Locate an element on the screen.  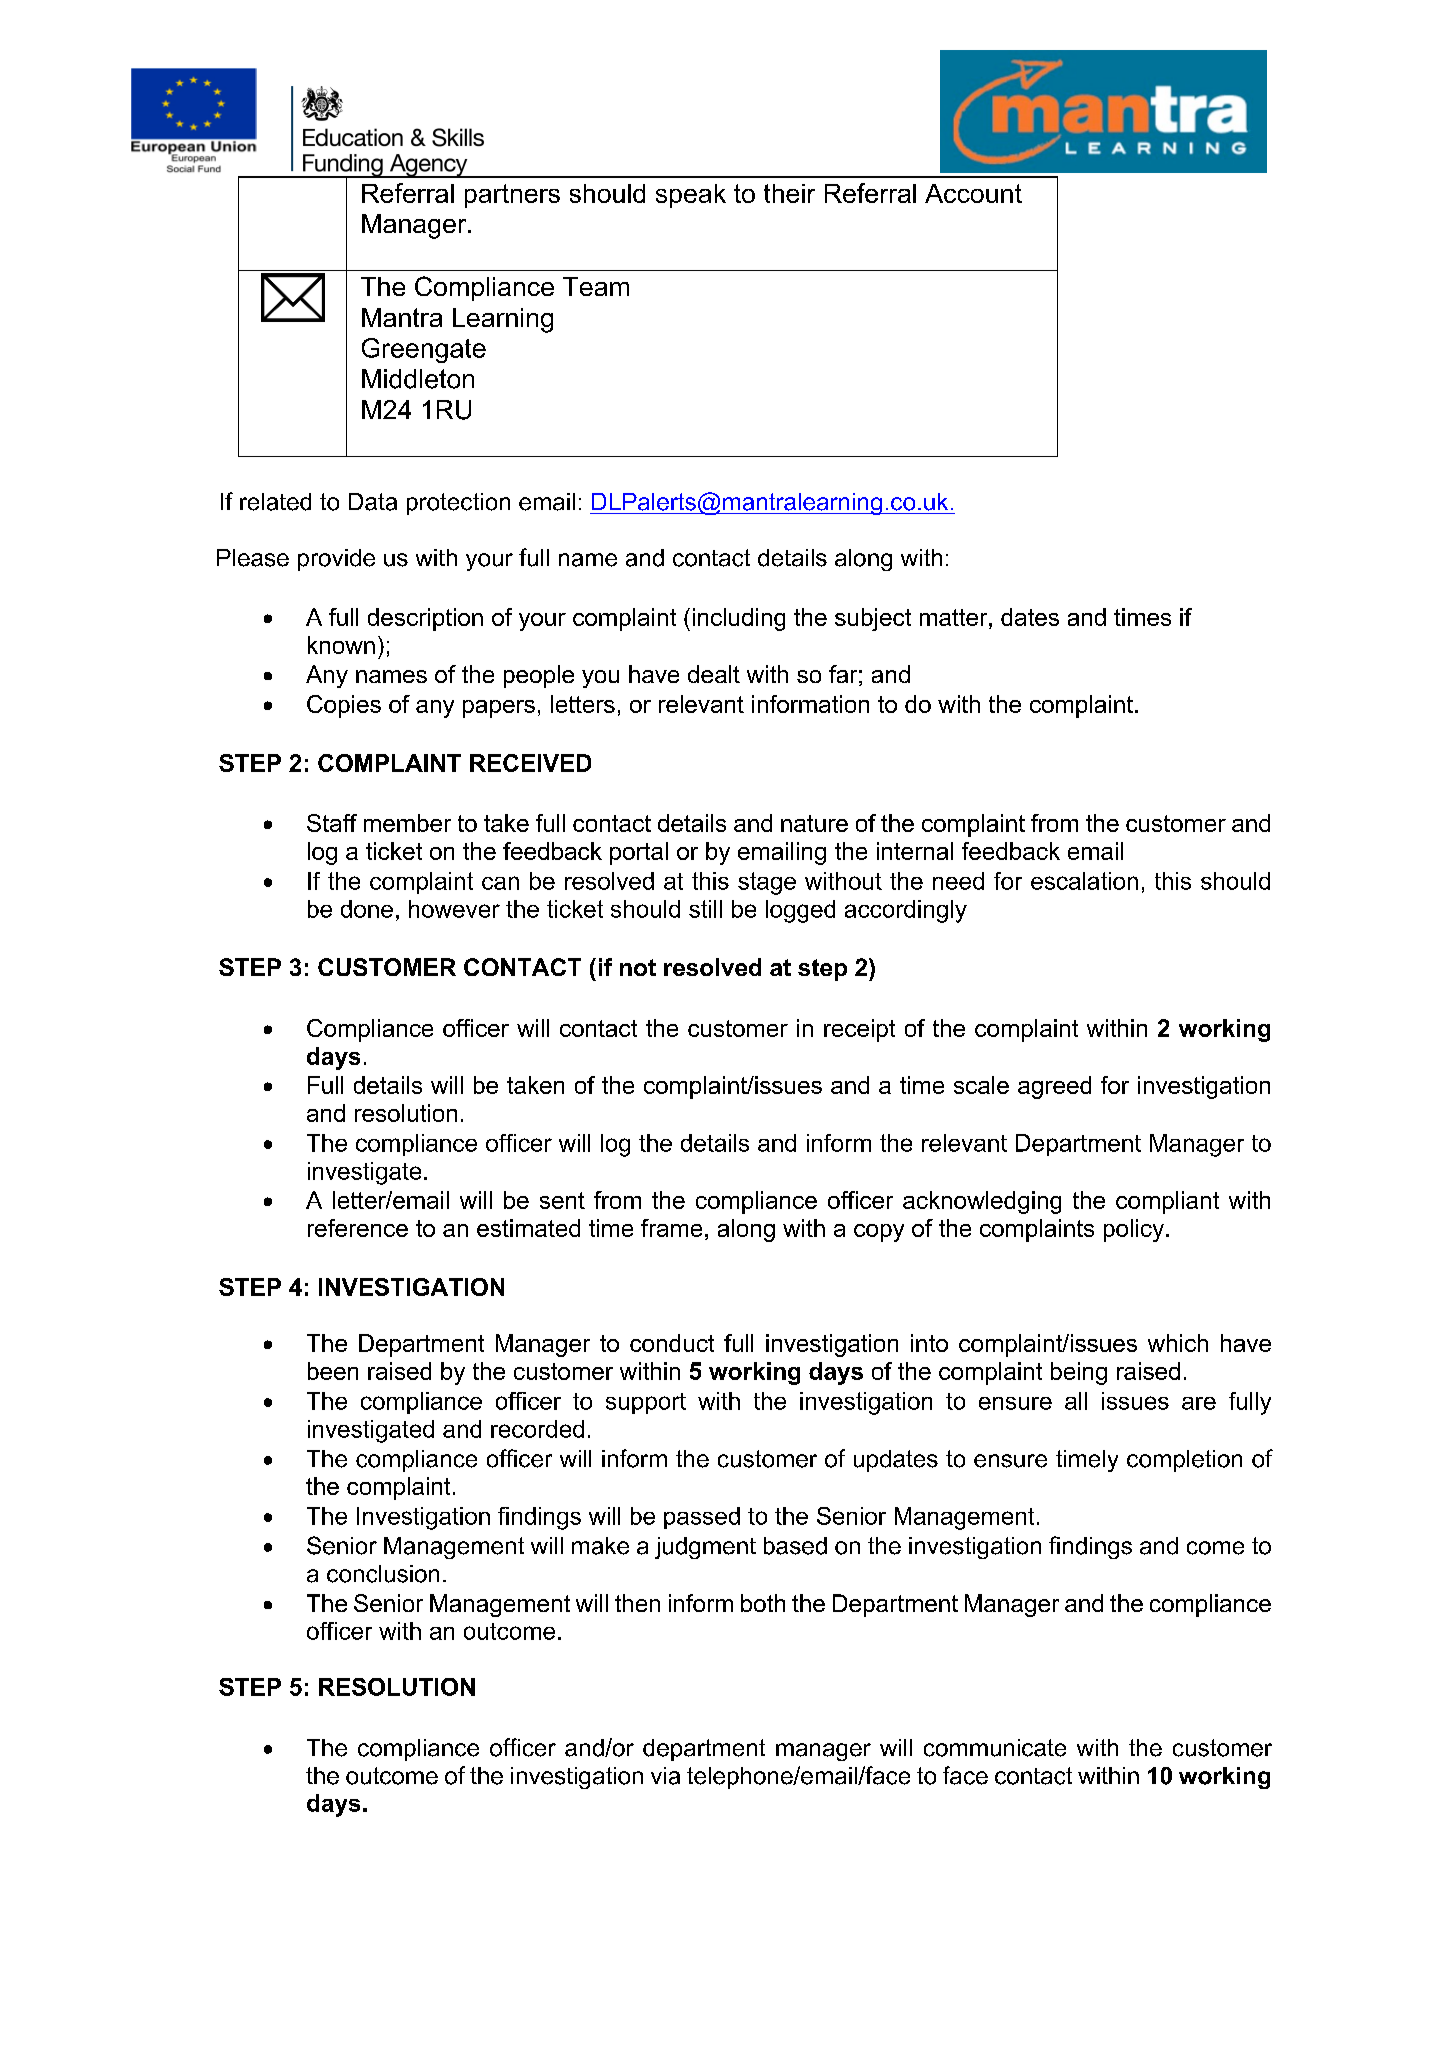
speak is located at coordinates (691, 196).
